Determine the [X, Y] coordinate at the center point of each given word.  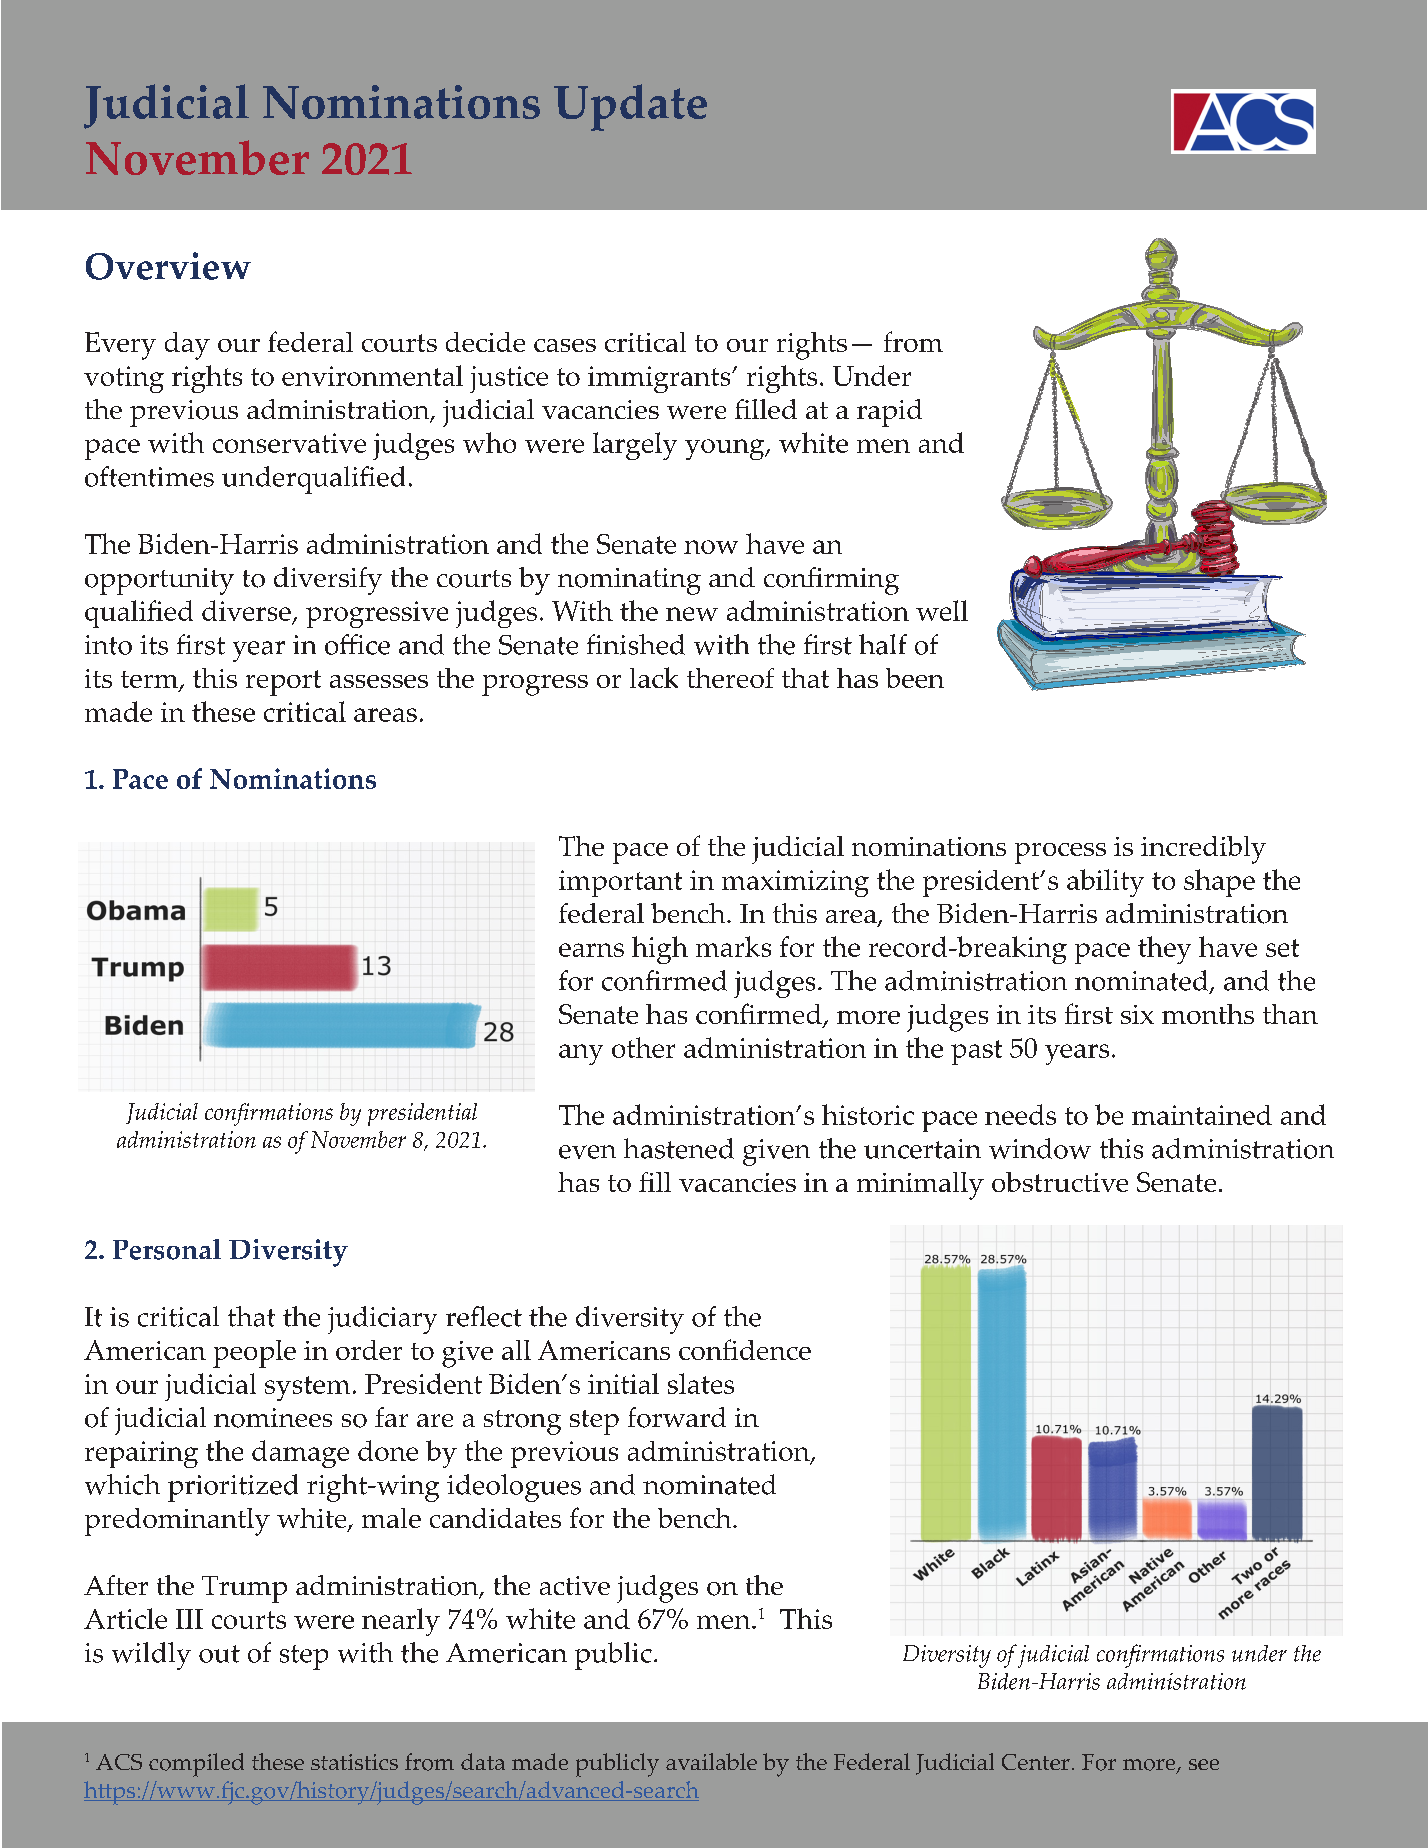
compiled [196, 1765]
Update [630, 107]
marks [733, 946]
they [1164, 950]
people [254, 1354]
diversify [328, 581]
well [942, 610]
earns [591, 950]
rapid [889, 413]
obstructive [1060, 1182]
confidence [745, 1349]
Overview [168, 266]
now [711, 547]
